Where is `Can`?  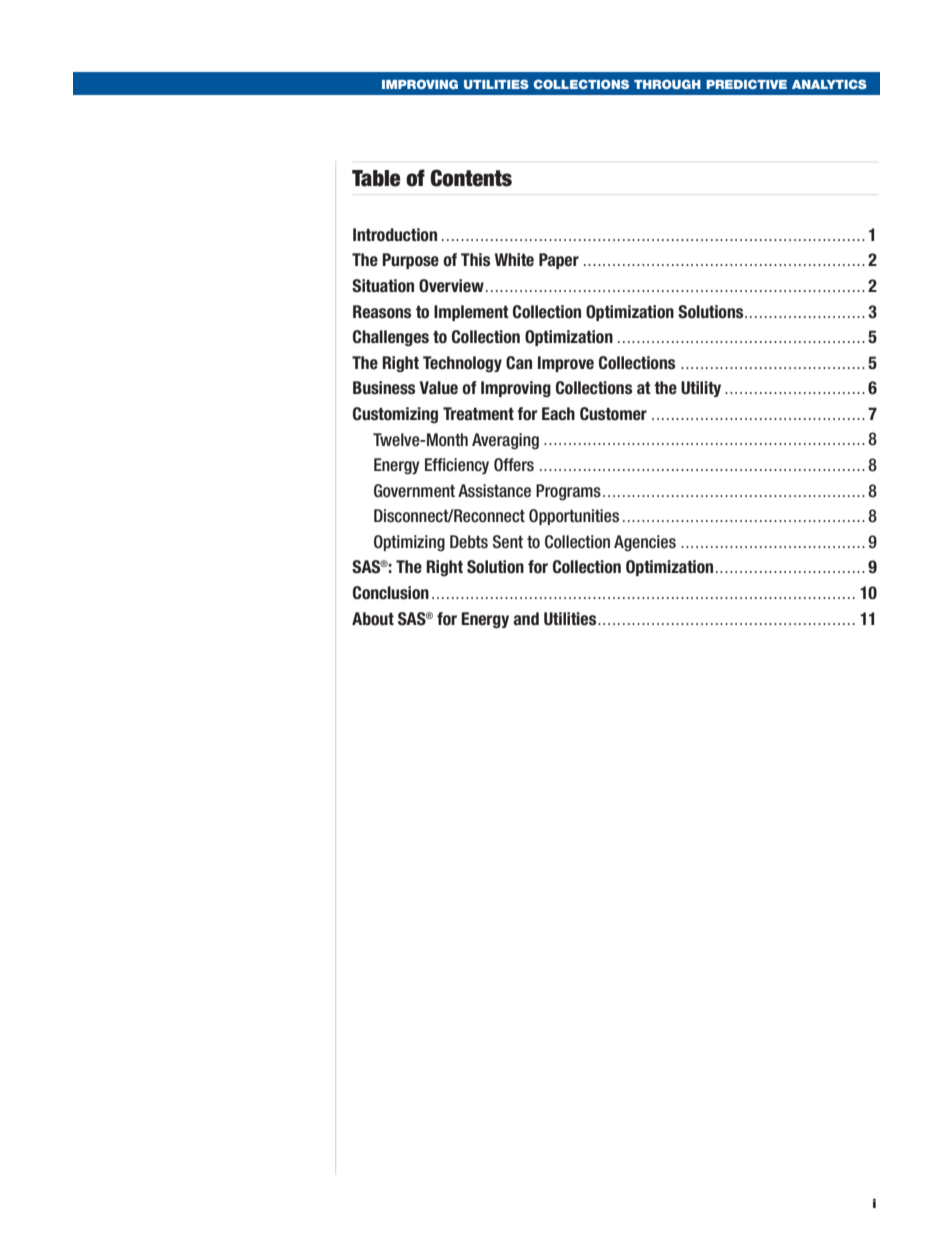
Can is located at coordinates (519, 363).
